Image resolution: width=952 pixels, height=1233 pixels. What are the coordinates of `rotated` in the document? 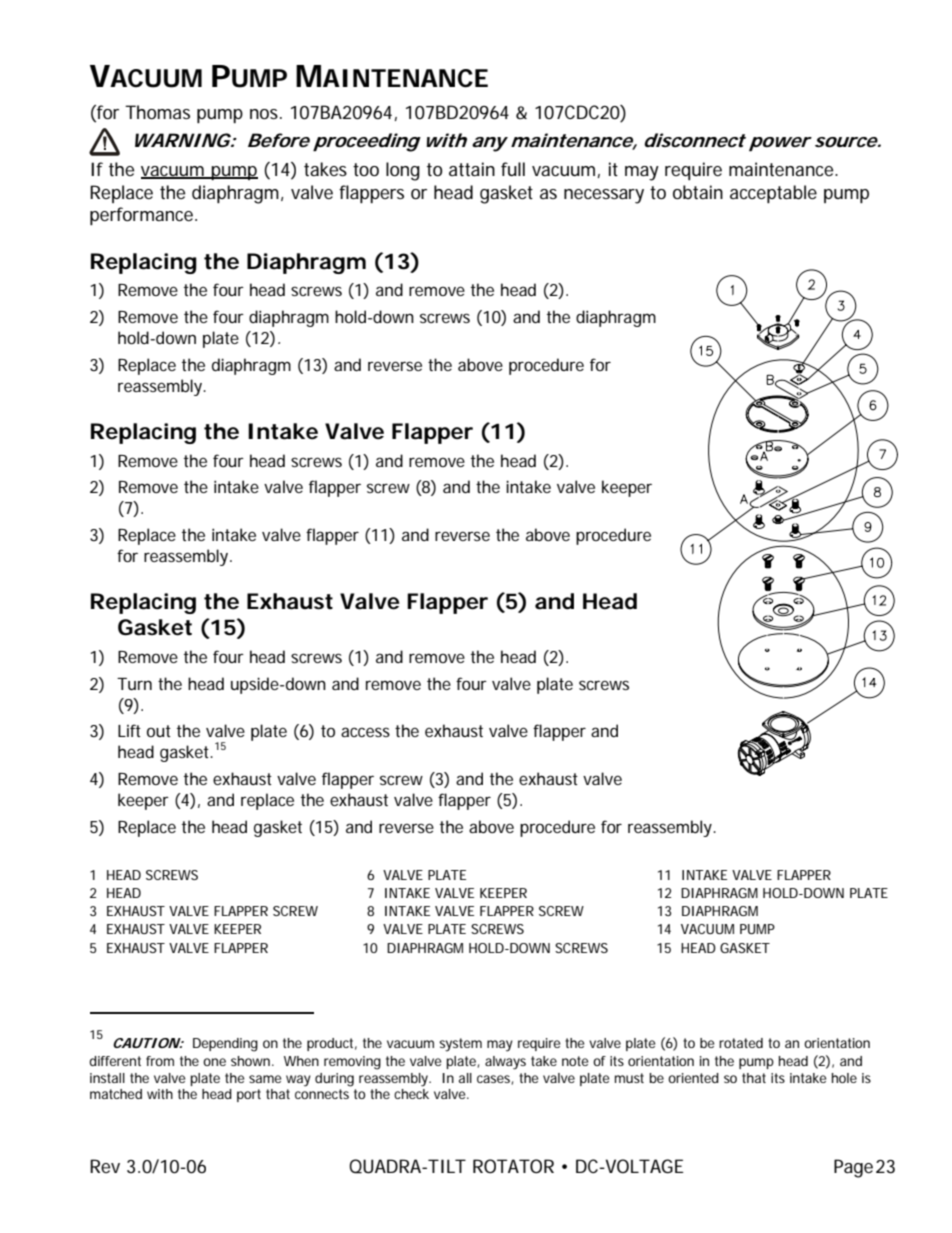 It's located at (741, 1043).
